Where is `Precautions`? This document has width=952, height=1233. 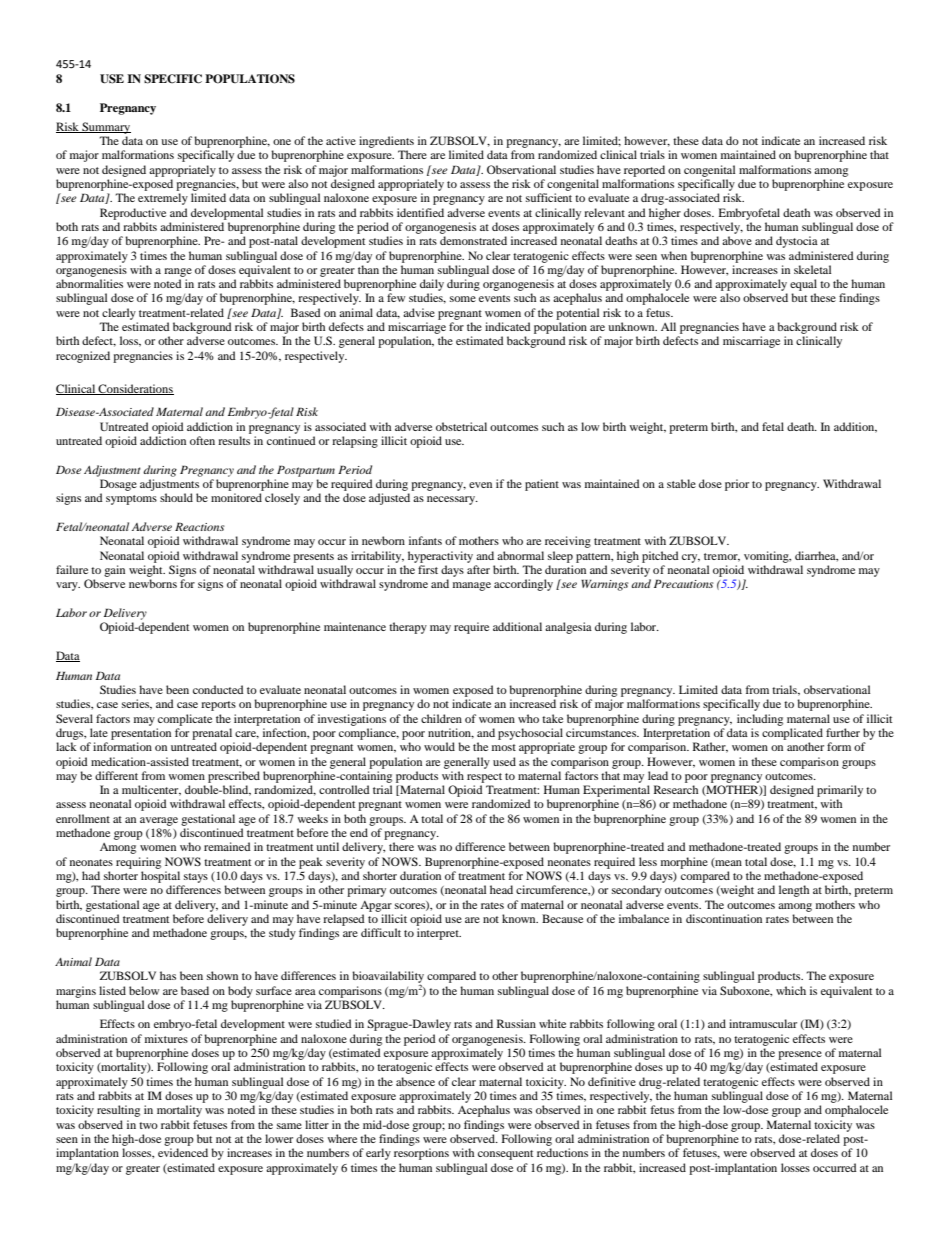
Precautions is located at coordinates (684, 583).
